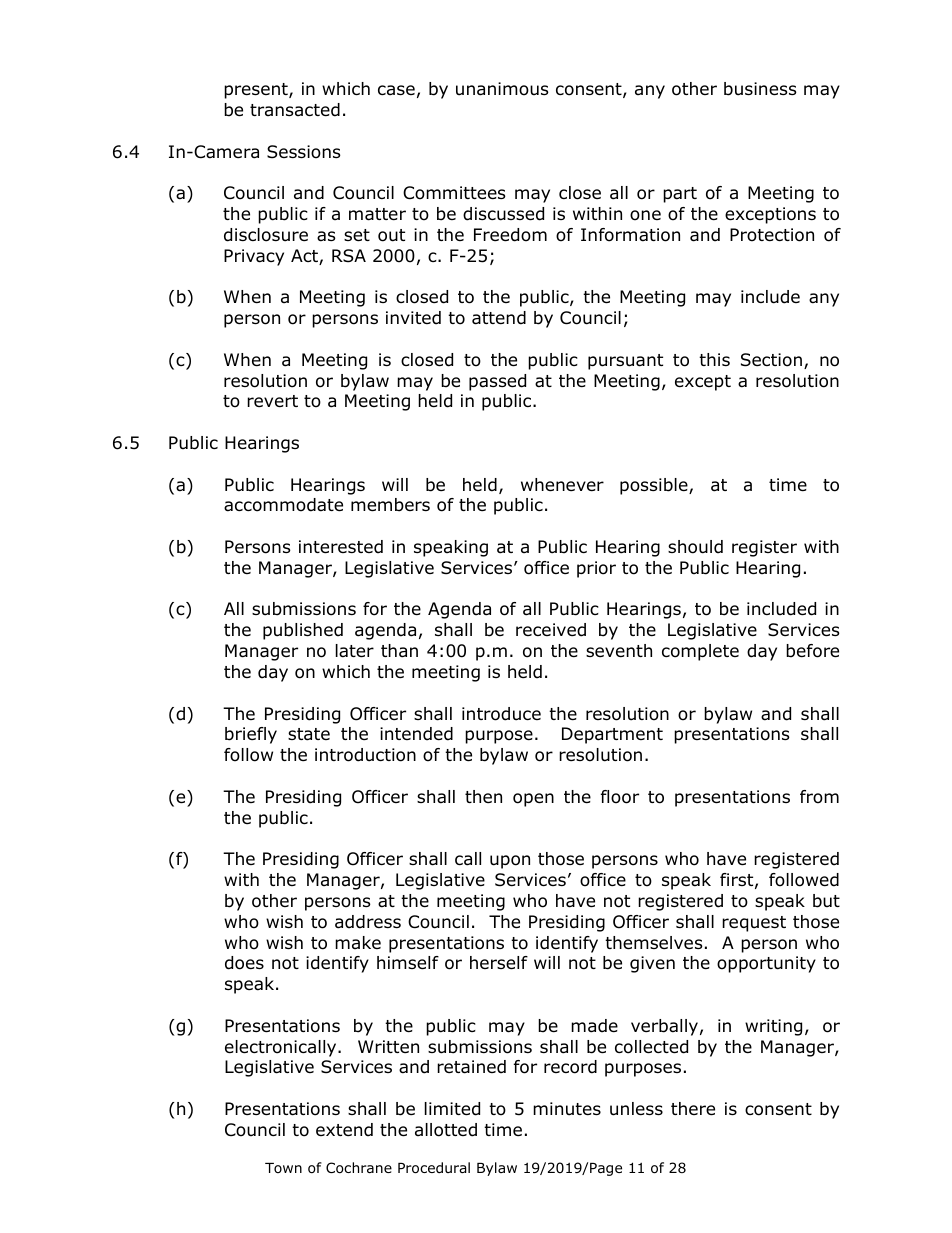 The width and height of the screenshot is (952, 1233). I want to click on extend, so click(344, 1130).
